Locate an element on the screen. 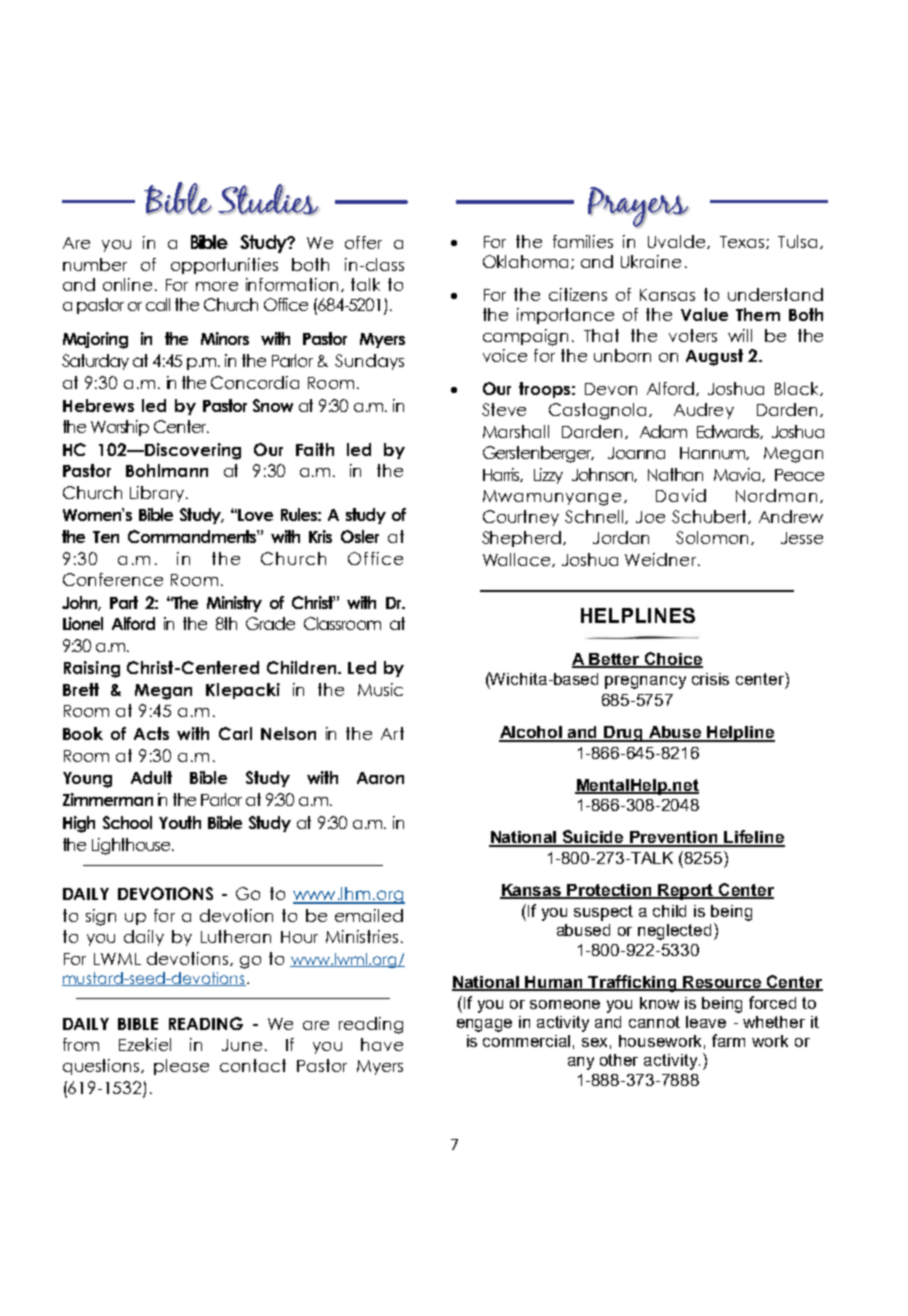 Image resolution: width=908 pixels, height=1316 pixels. Conference is located at coordinates (113, 579).
